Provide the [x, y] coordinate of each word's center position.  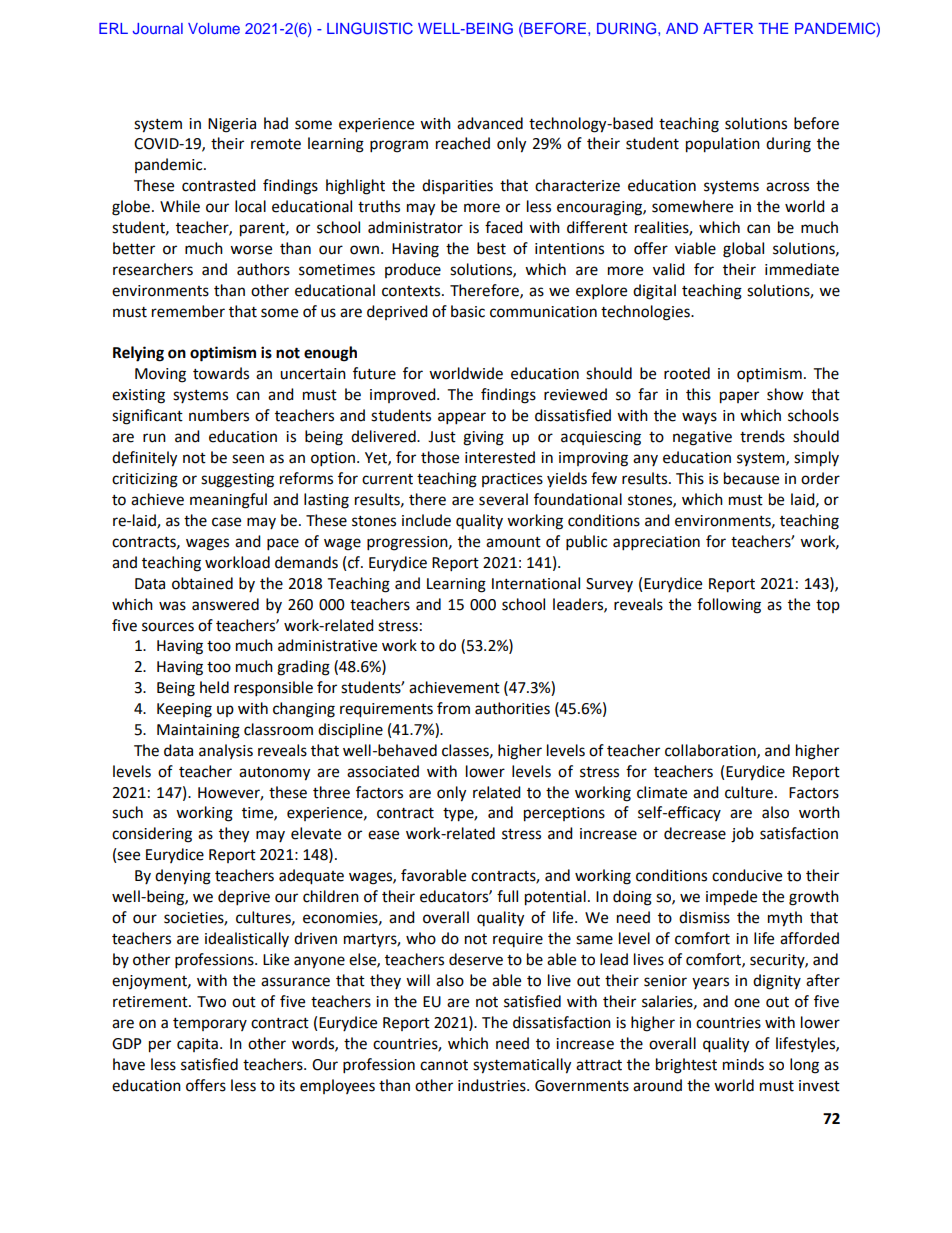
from [453, 708]
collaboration [711, 751]
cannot [444, 1065]
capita [197, 1045]
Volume [214, 28]
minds [743, 1064]
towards [221, 373]
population [723, 145]
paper [739, 397]
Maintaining [198, 731]
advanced [490, 123]
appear [462, 418]
